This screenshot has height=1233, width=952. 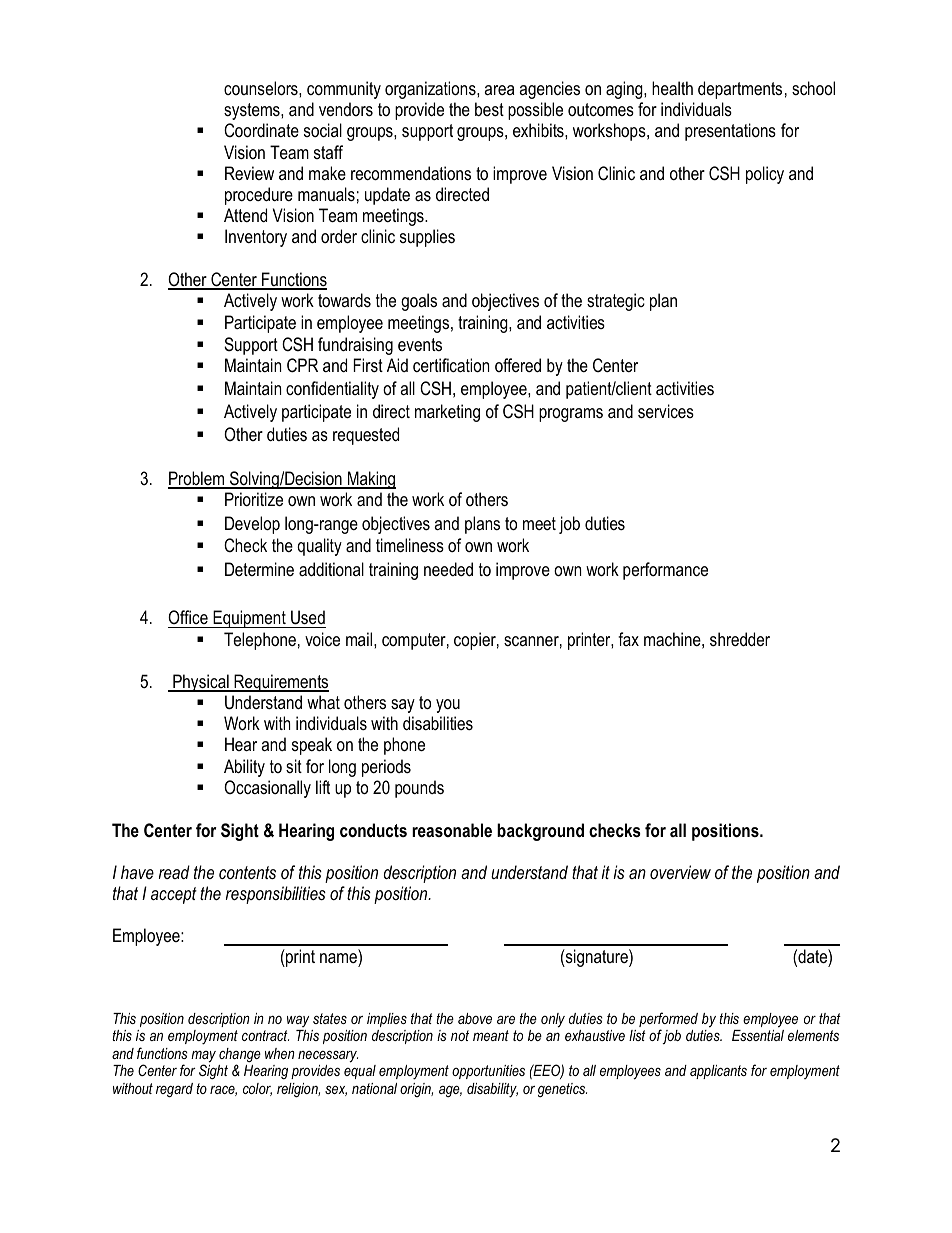 What do you see at coordinates (447, 413) in the screenshot?
I see `marketing` at bounding box center [447, 413].
